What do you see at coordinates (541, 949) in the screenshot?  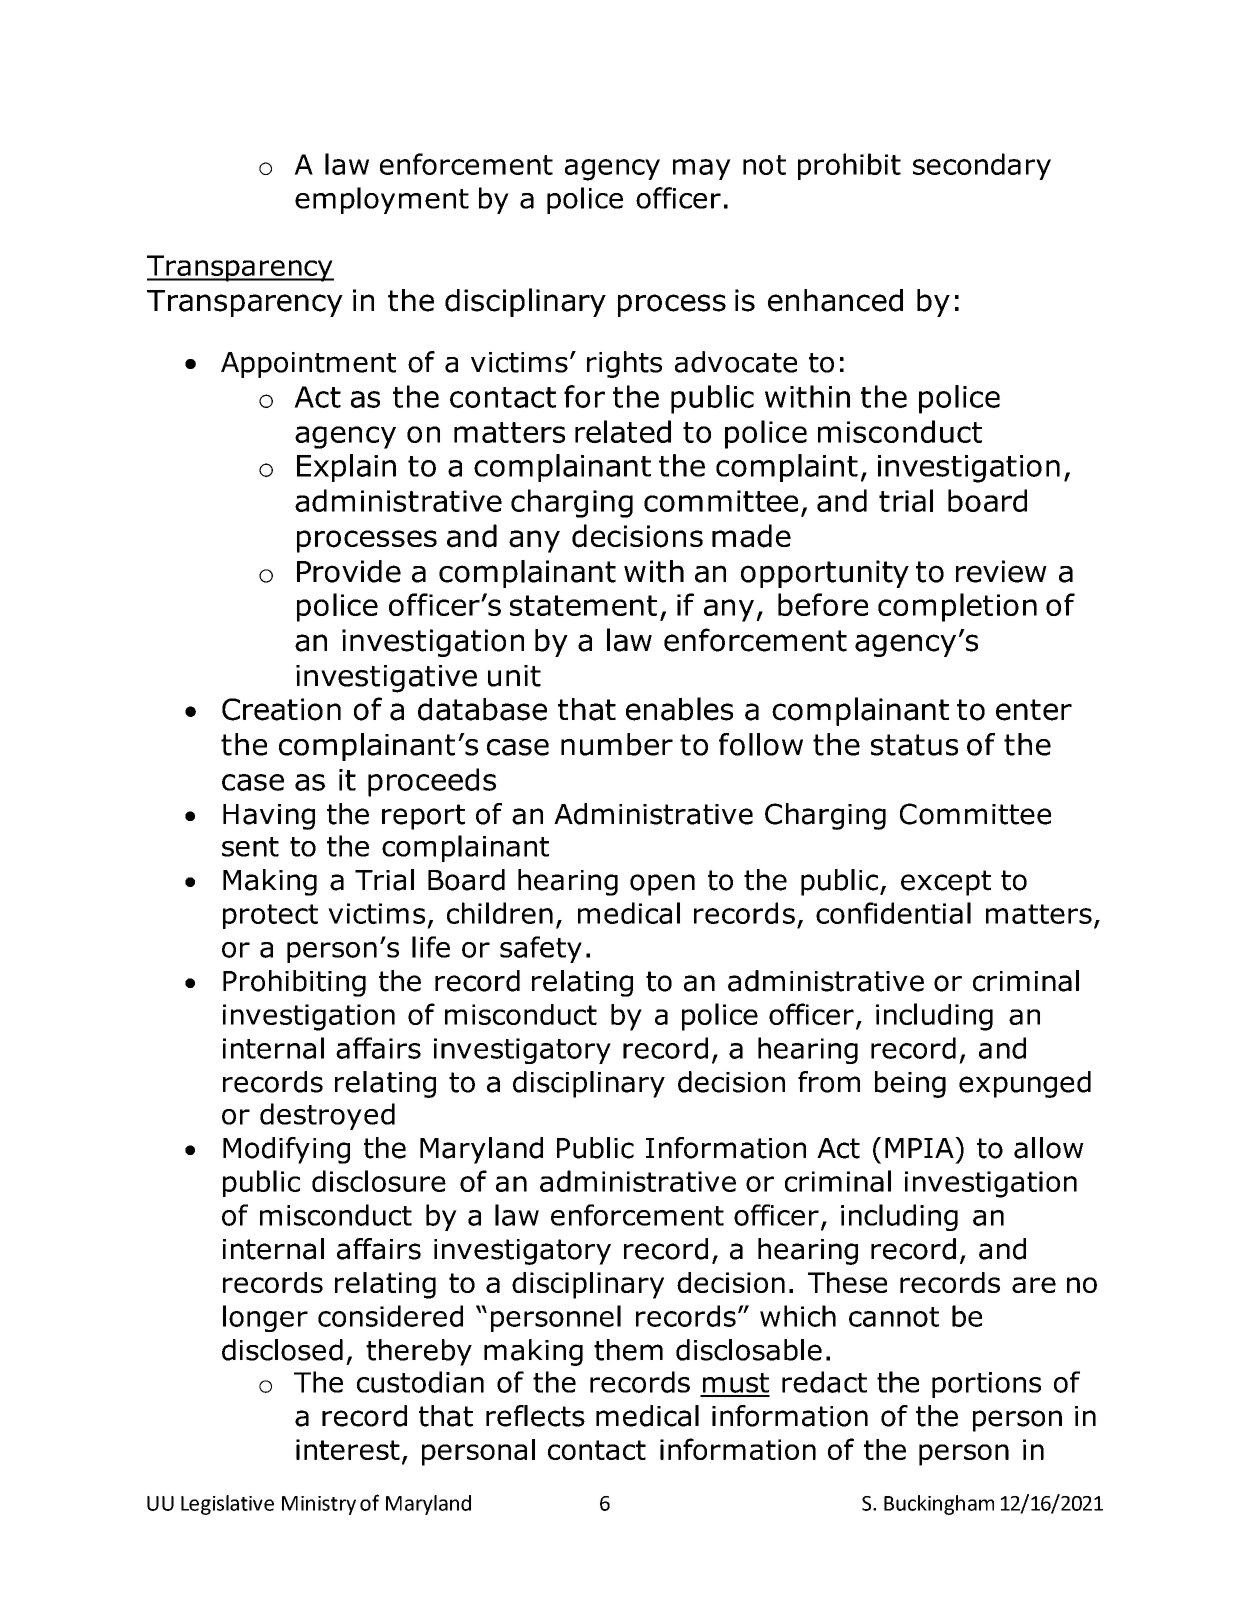 I see `safety` at bounding box center [541, 949].
